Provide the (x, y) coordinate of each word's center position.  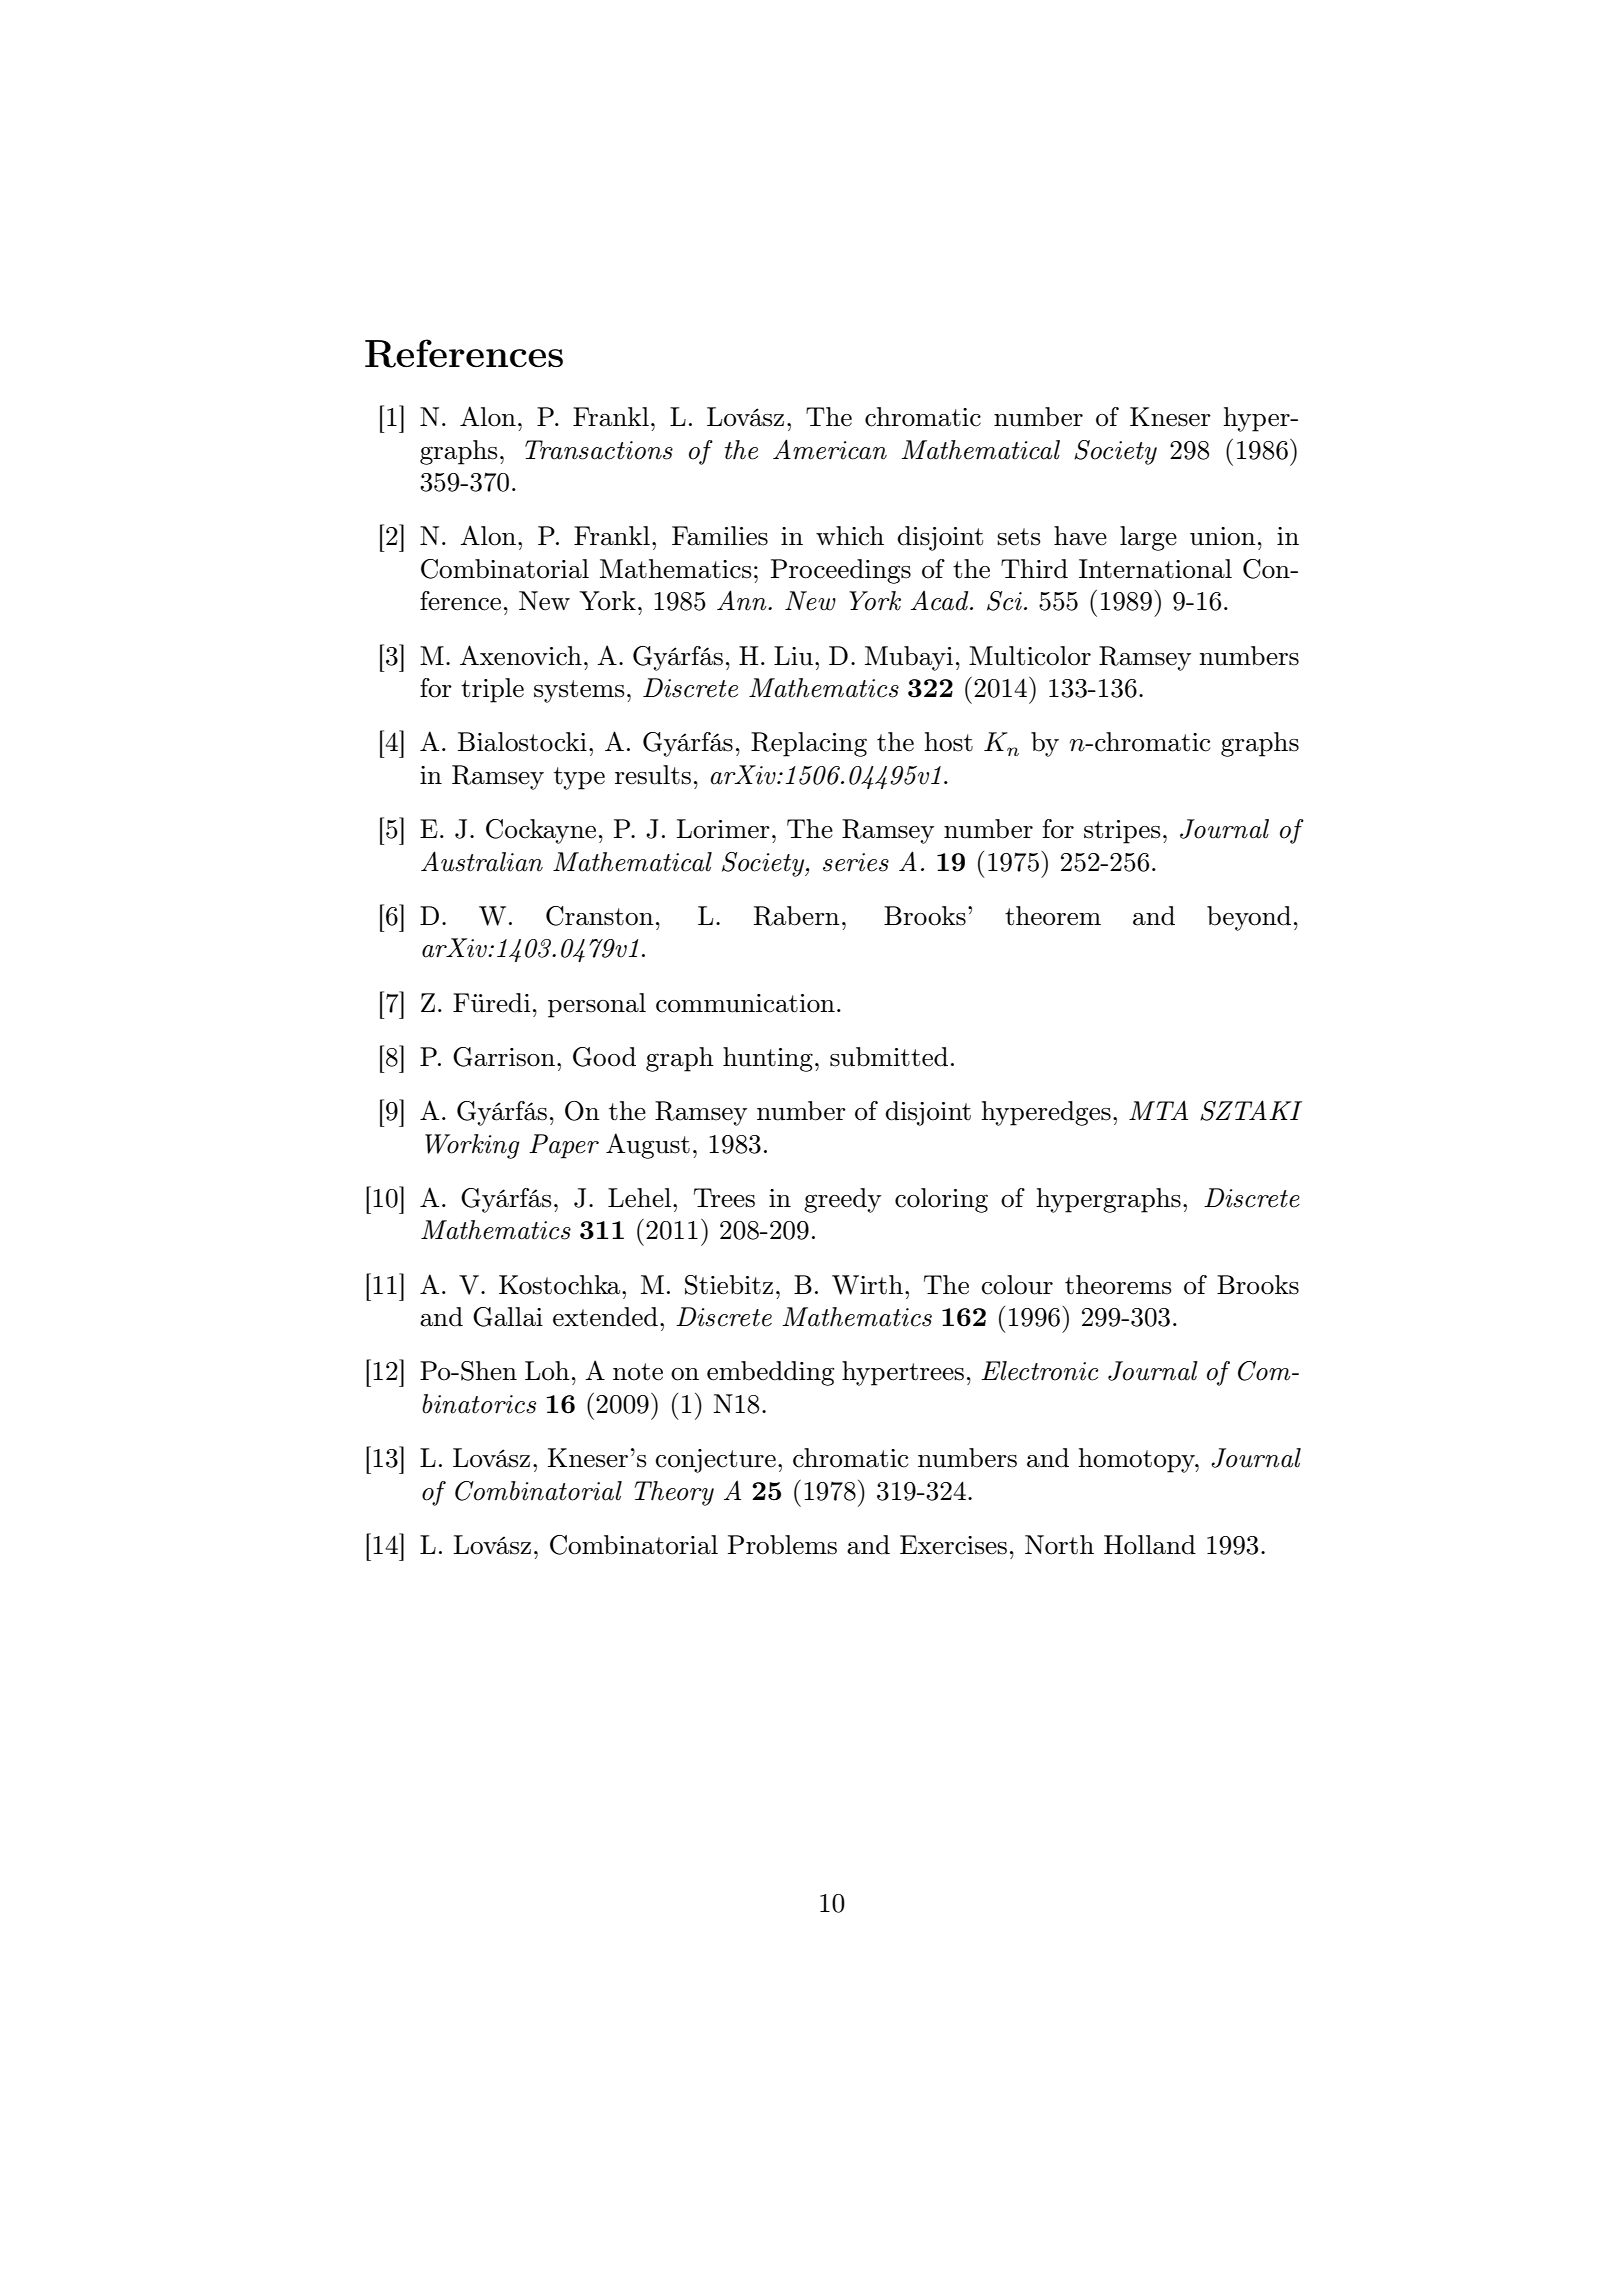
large (1148, 538)
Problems (782, 1545)
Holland (1150, 1545)
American (830, 449)
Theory (674, 1493)
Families (720, 536)
